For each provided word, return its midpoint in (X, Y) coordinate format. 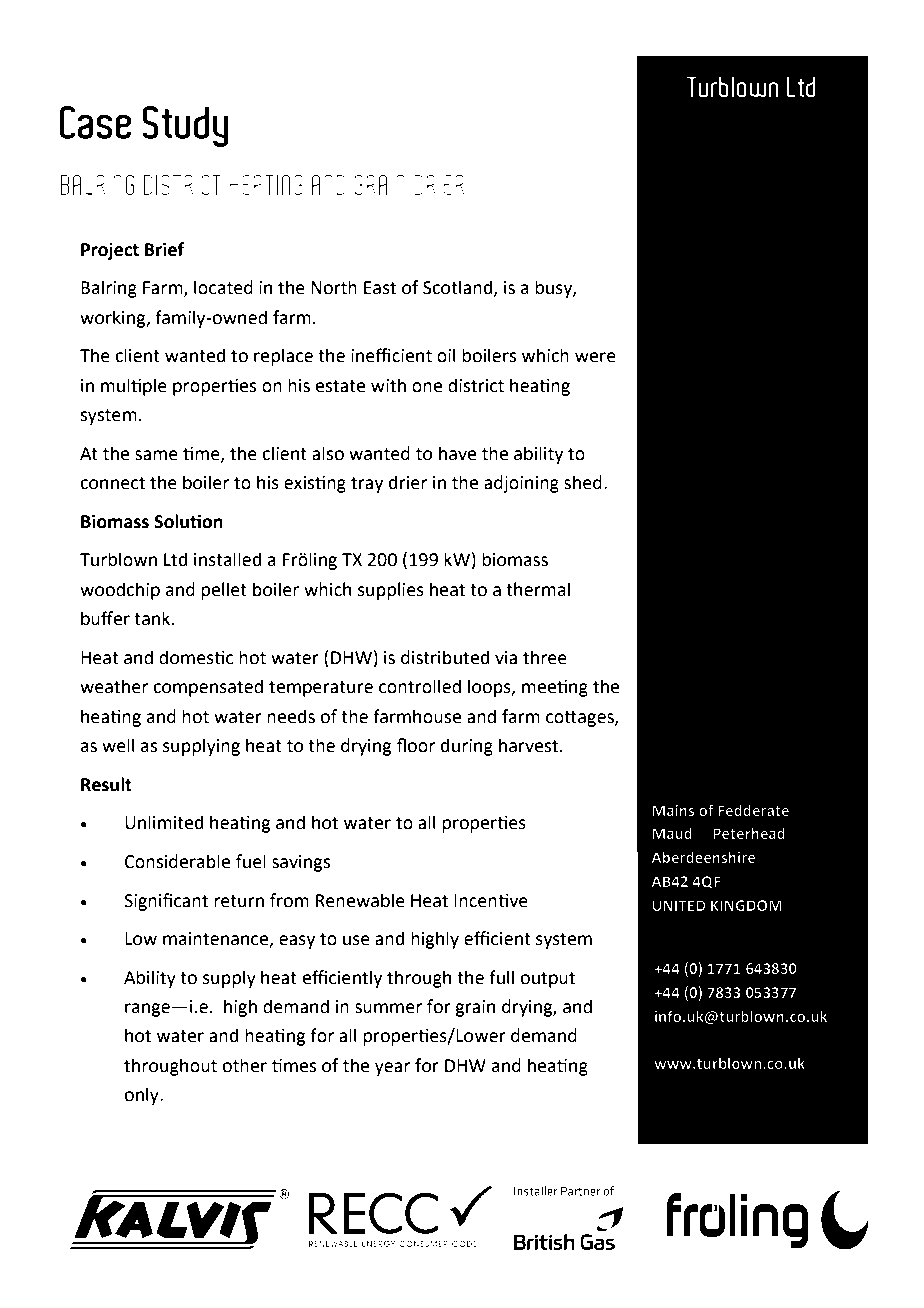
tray (367, 485)
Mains (673, 810)
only (142, 1096)
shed (583, 482)
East (380, 288)
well (118, 745)
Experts (712, 119)
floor (416, 745)
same (156, 455)
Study (186, 126)
